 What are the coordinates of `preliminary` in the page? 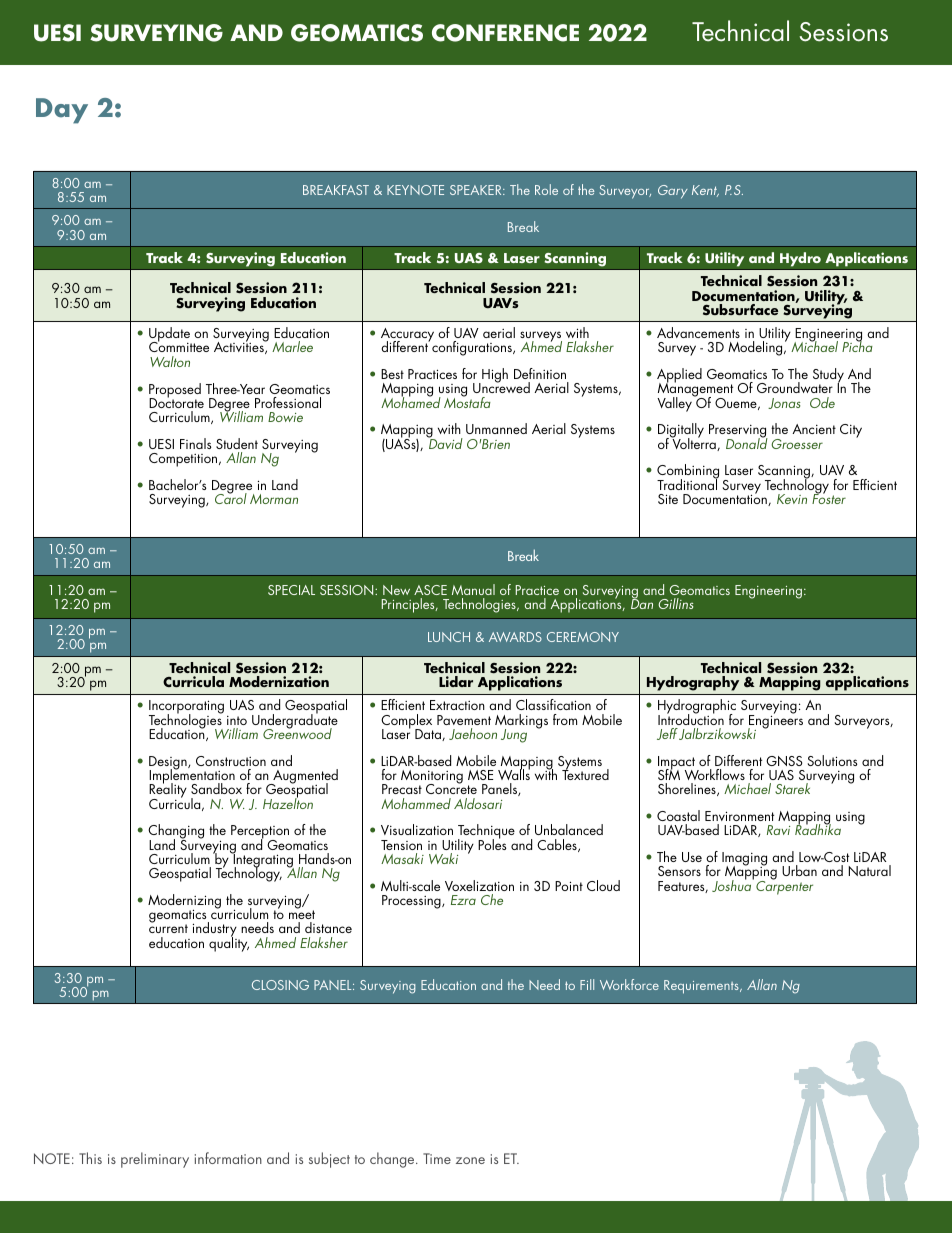 It's located at (155, 1160).
